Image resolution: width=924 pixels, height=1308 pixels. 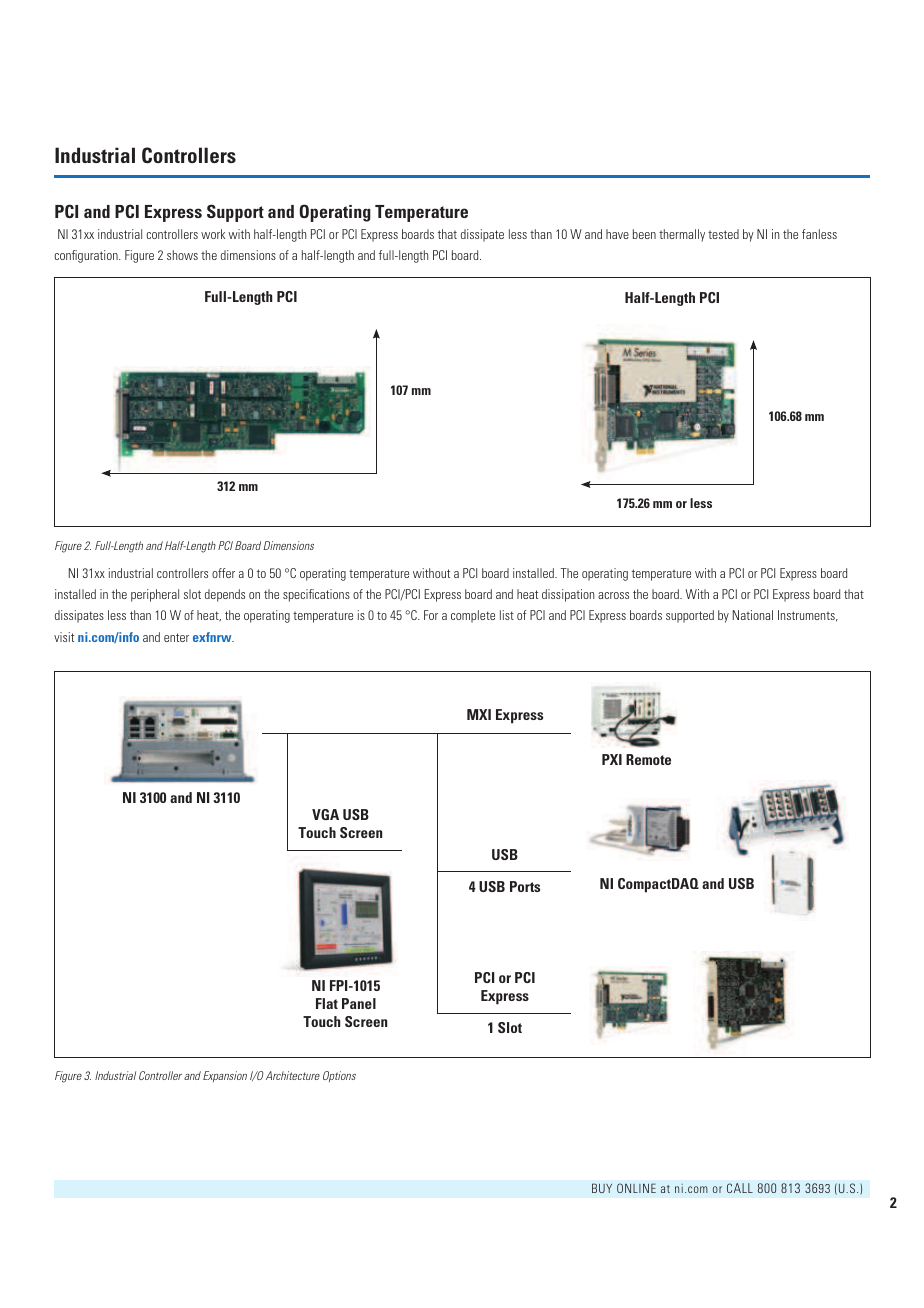 I want to click on offer, so click(x=223, y=573).
